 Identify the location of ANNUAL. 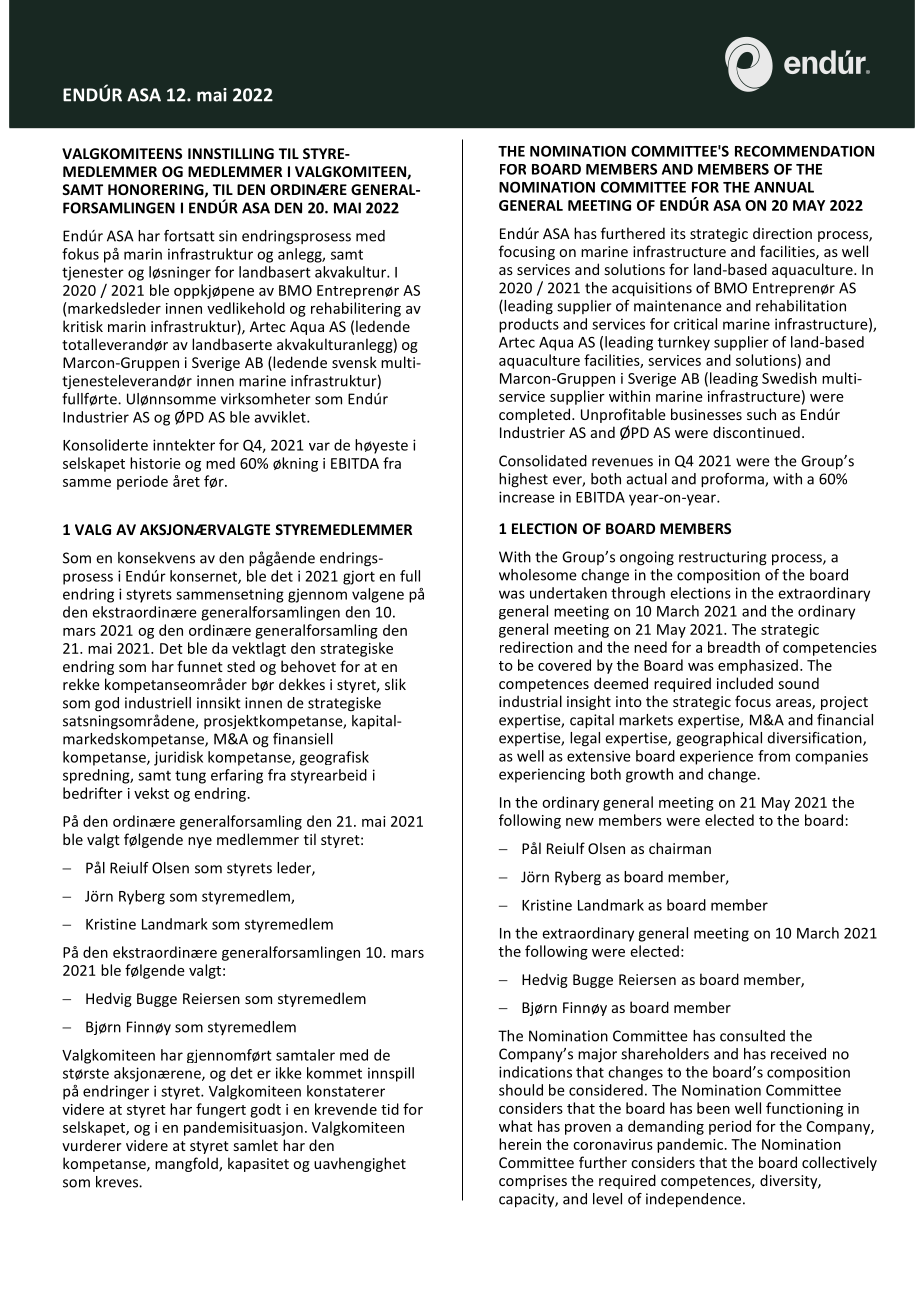
(784, 187).
